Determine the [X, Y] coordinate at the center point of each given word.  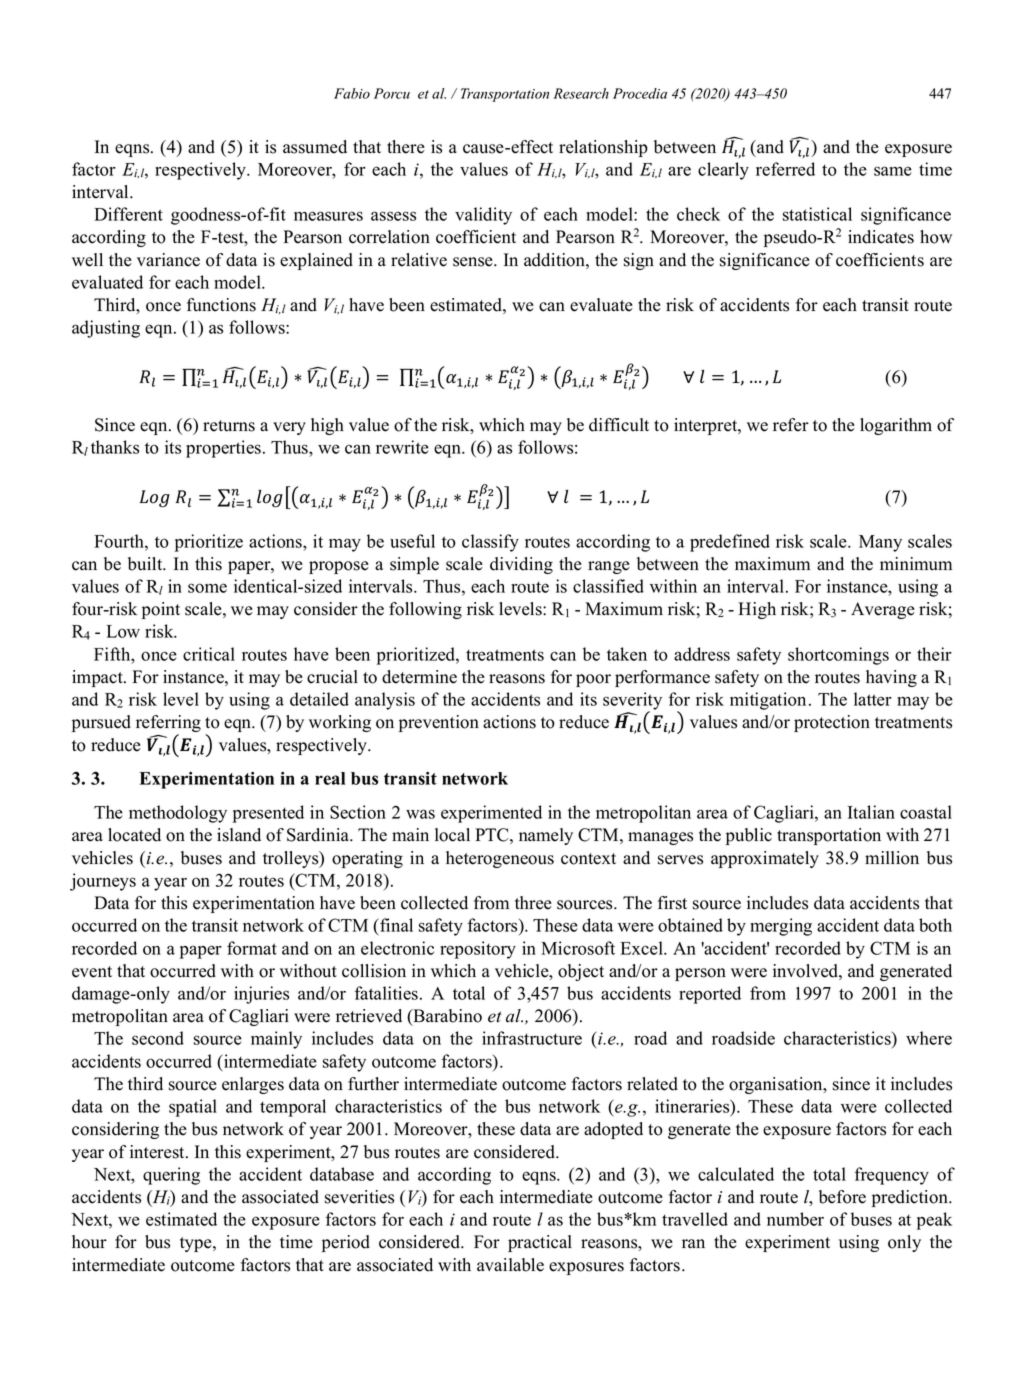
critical [209, 654]
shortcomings [838, 656]
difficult [619, 425]
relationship [603, 148]
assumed [315, 147]
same [893, 171]
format [252, 948]
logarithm [896, 426]
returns [229, 426]
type [197, 1244]
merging [781, 927]
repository [478, 950]
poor [593, 680]
